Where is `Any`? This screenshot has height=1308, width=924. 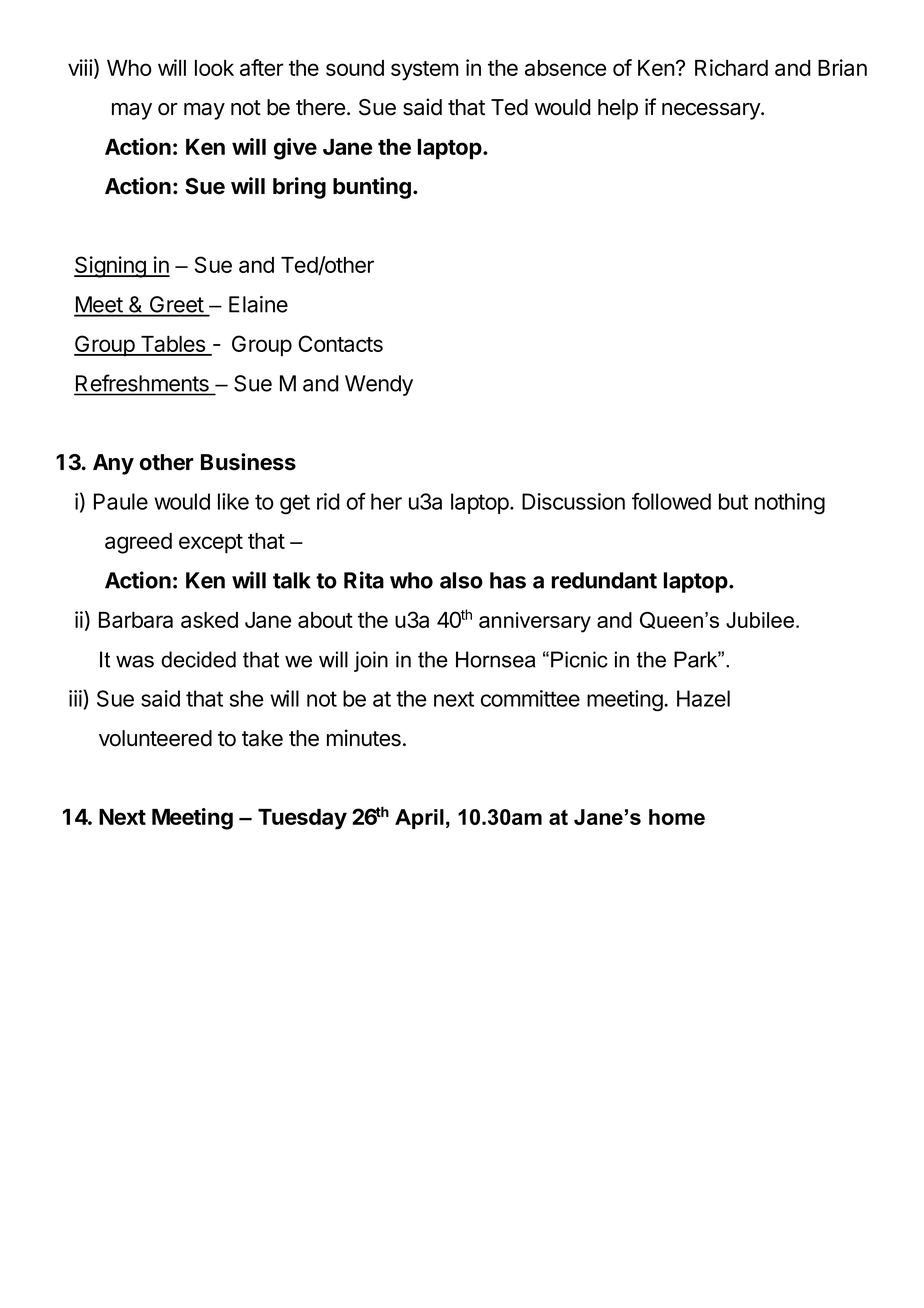
Any is located at coordinates (113, 464).
